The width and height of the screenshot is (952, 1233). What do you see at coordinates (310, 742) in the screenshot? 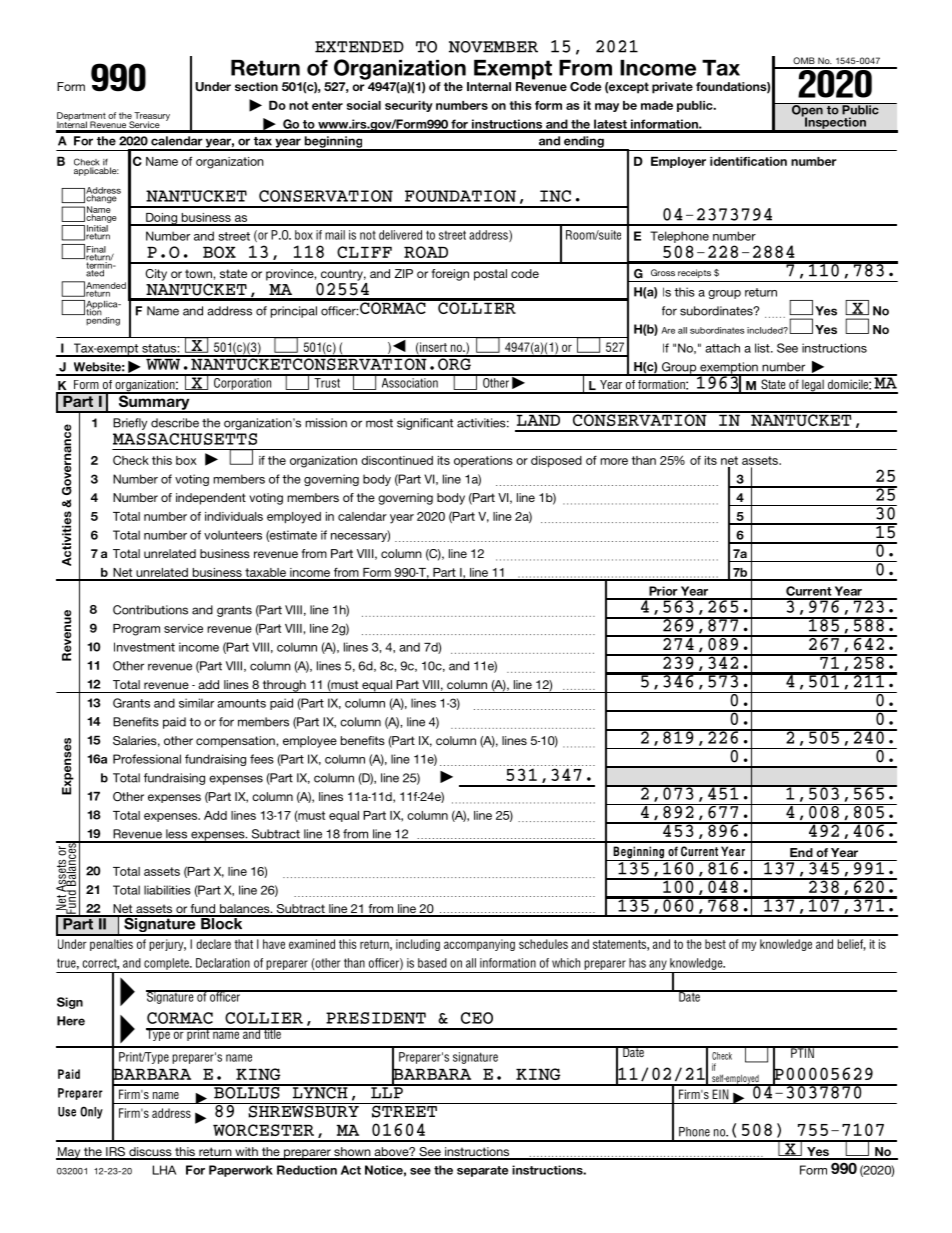
I see `employee` at bounding box center [310, 742].
